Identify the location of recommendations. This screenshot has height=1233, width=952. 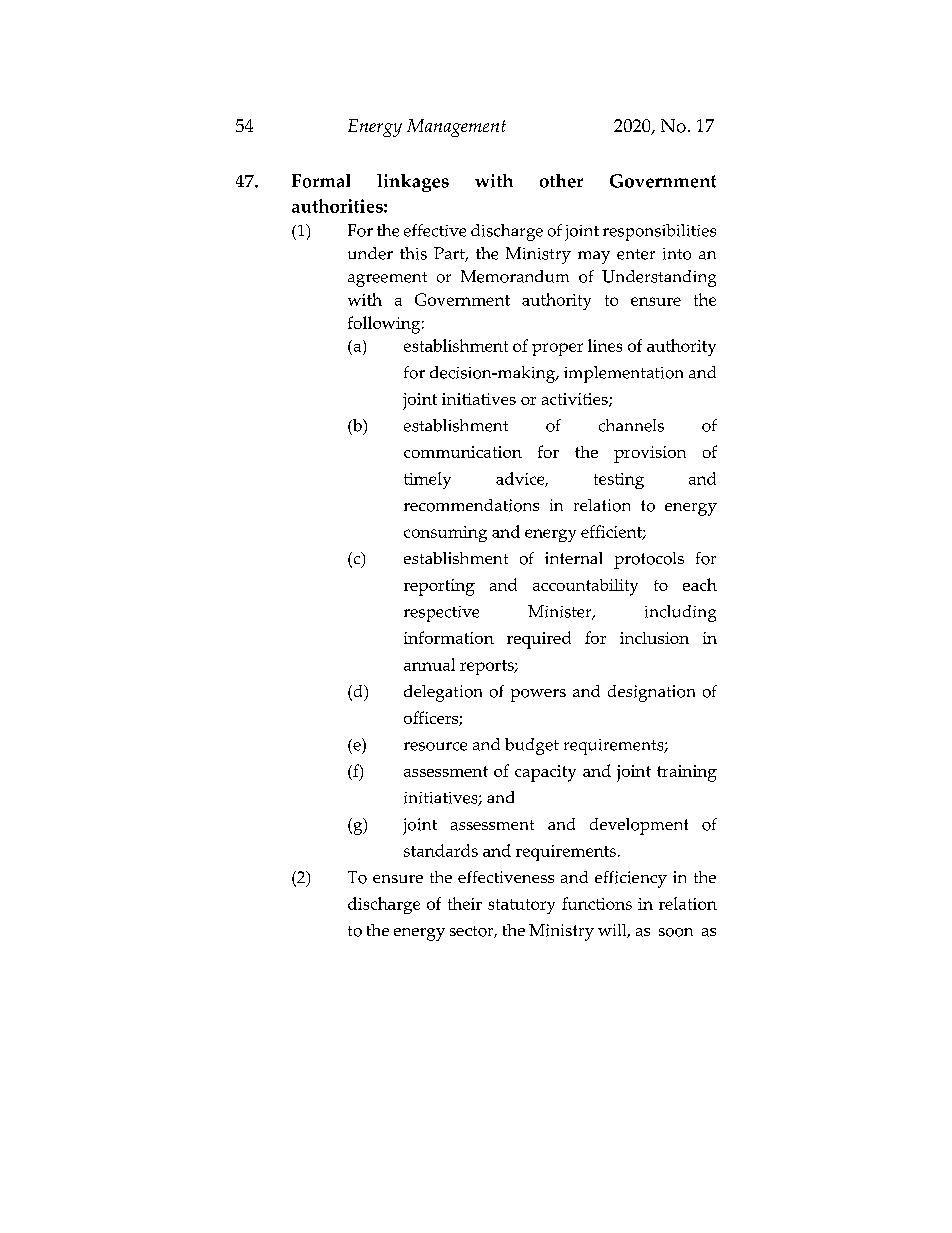
(471, 505).
